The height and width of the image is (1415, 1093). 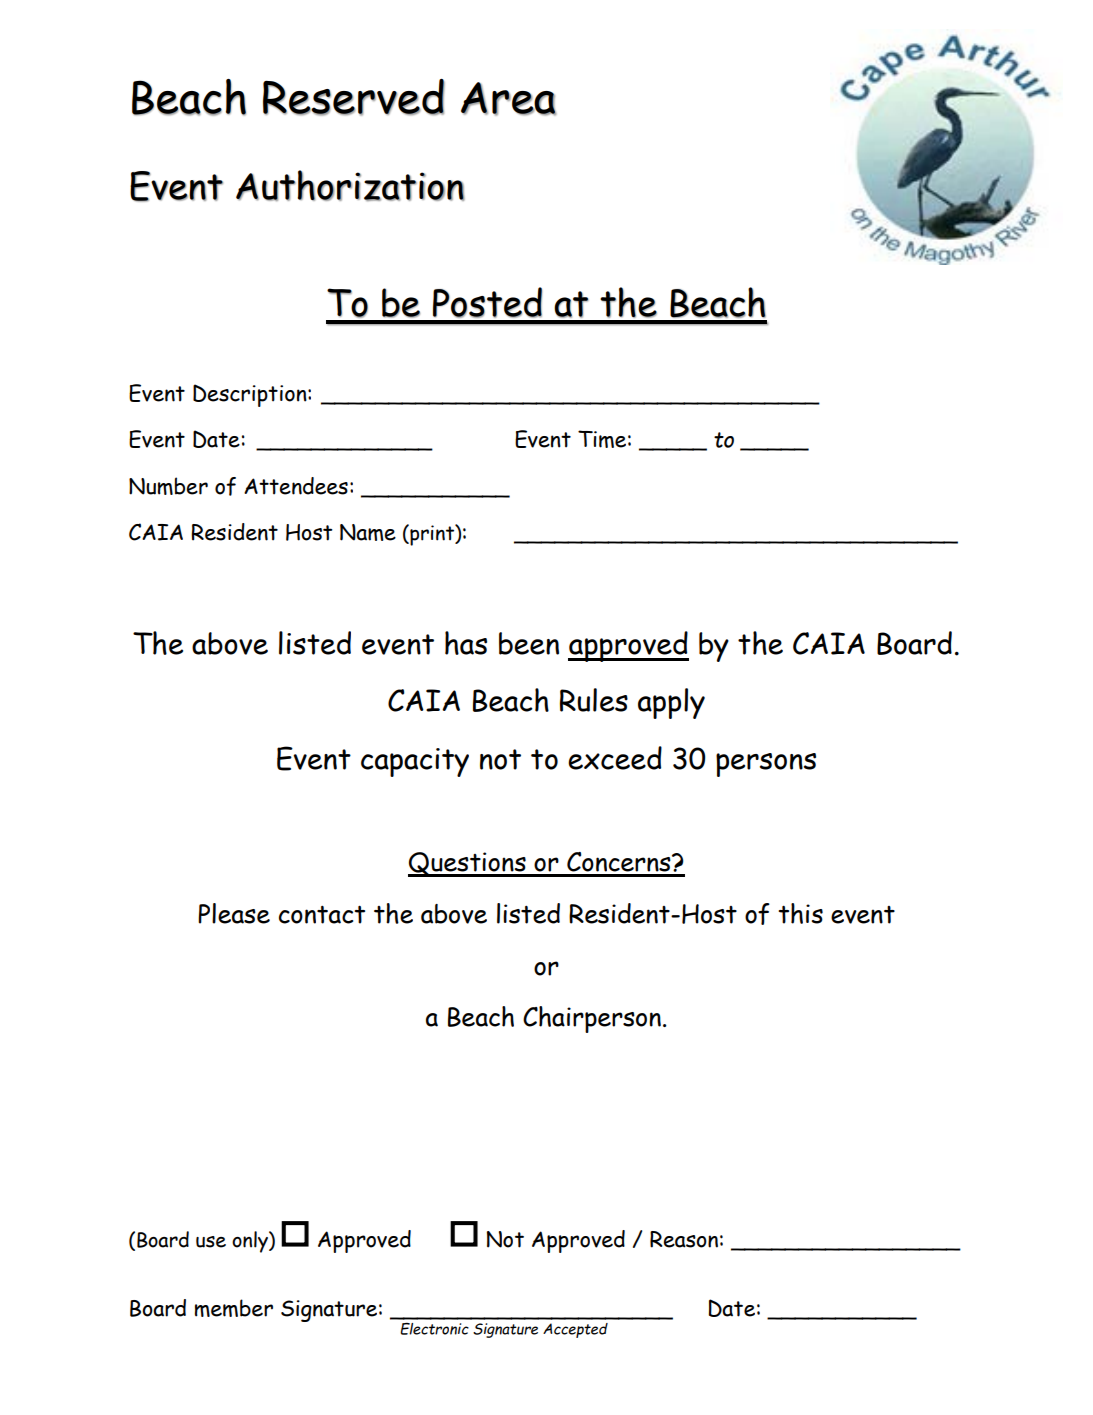 What do you see at coordinates (234, 1308) in the image?
I see `member` at bounding box center [234, 1308].
